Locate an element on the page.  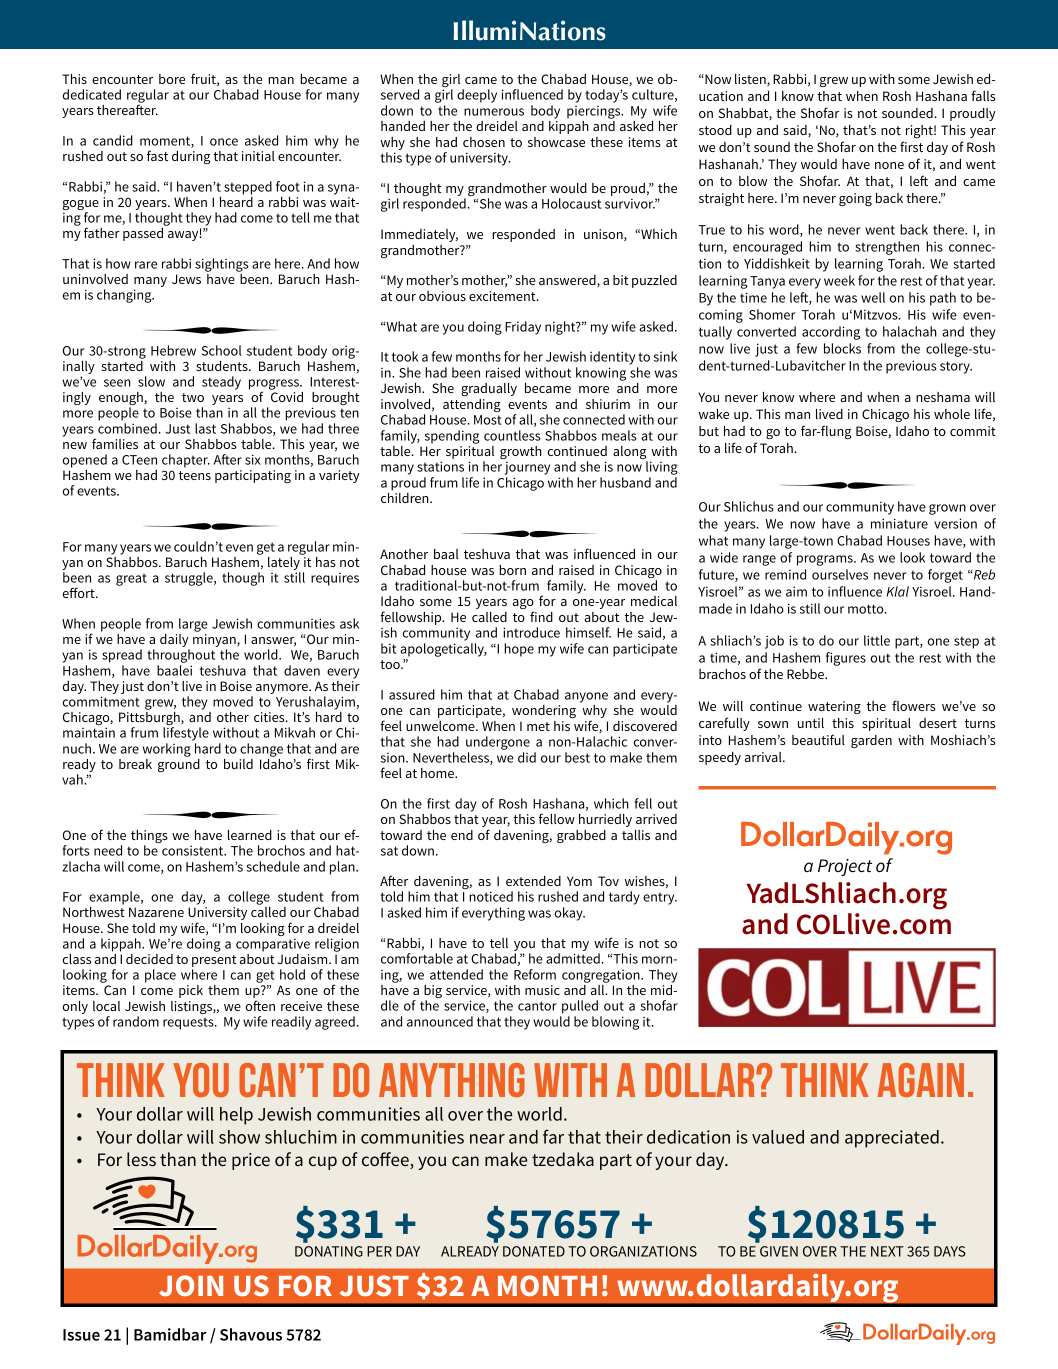
Project is located at coordinates (845, 867).
